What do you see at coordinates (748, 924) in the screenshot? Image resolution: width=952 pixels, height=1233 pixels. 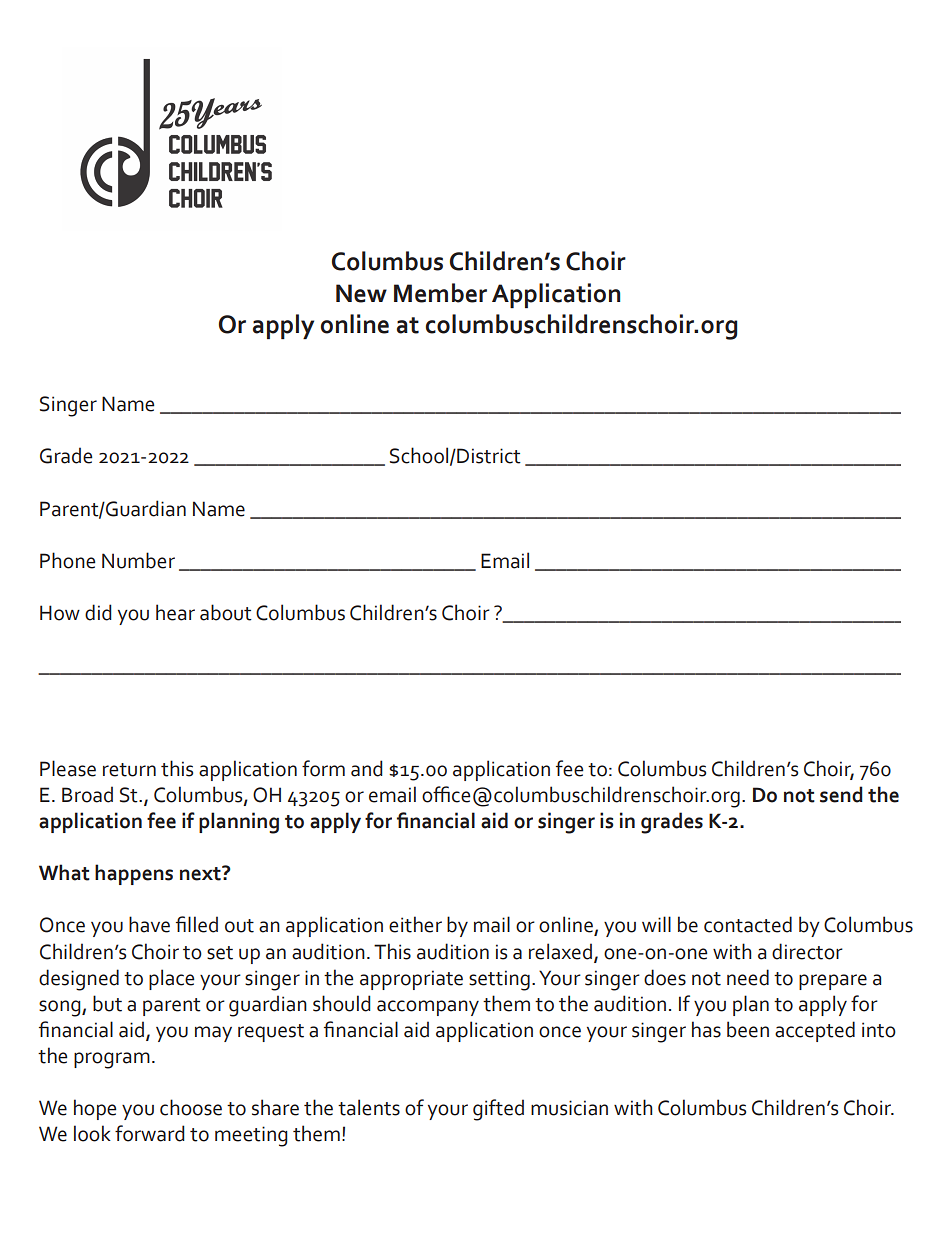 I see `contacted` at bounding box center [748, 924].
